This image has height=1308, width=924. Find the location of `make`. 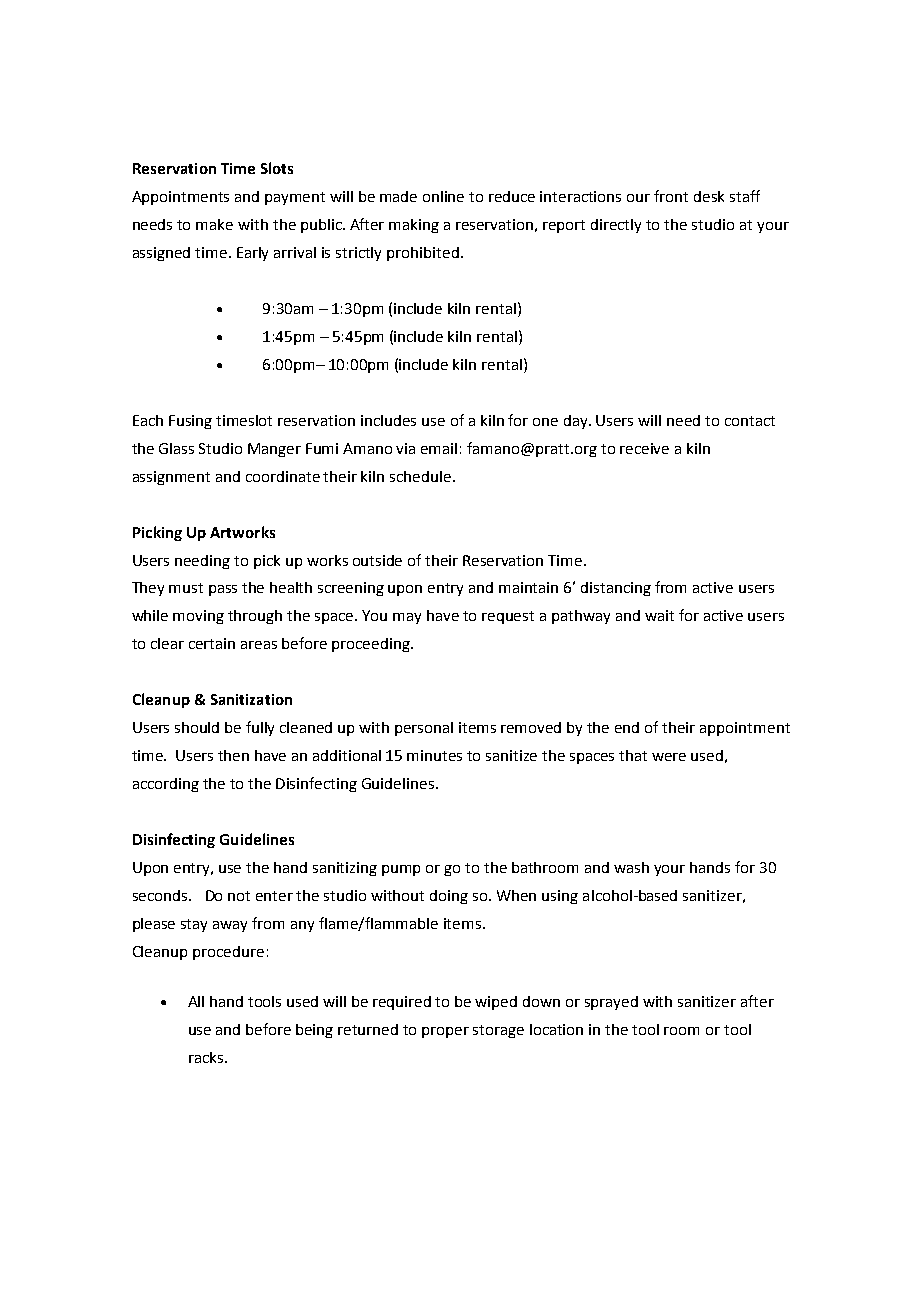

make is located at coordinates (214, 224).
